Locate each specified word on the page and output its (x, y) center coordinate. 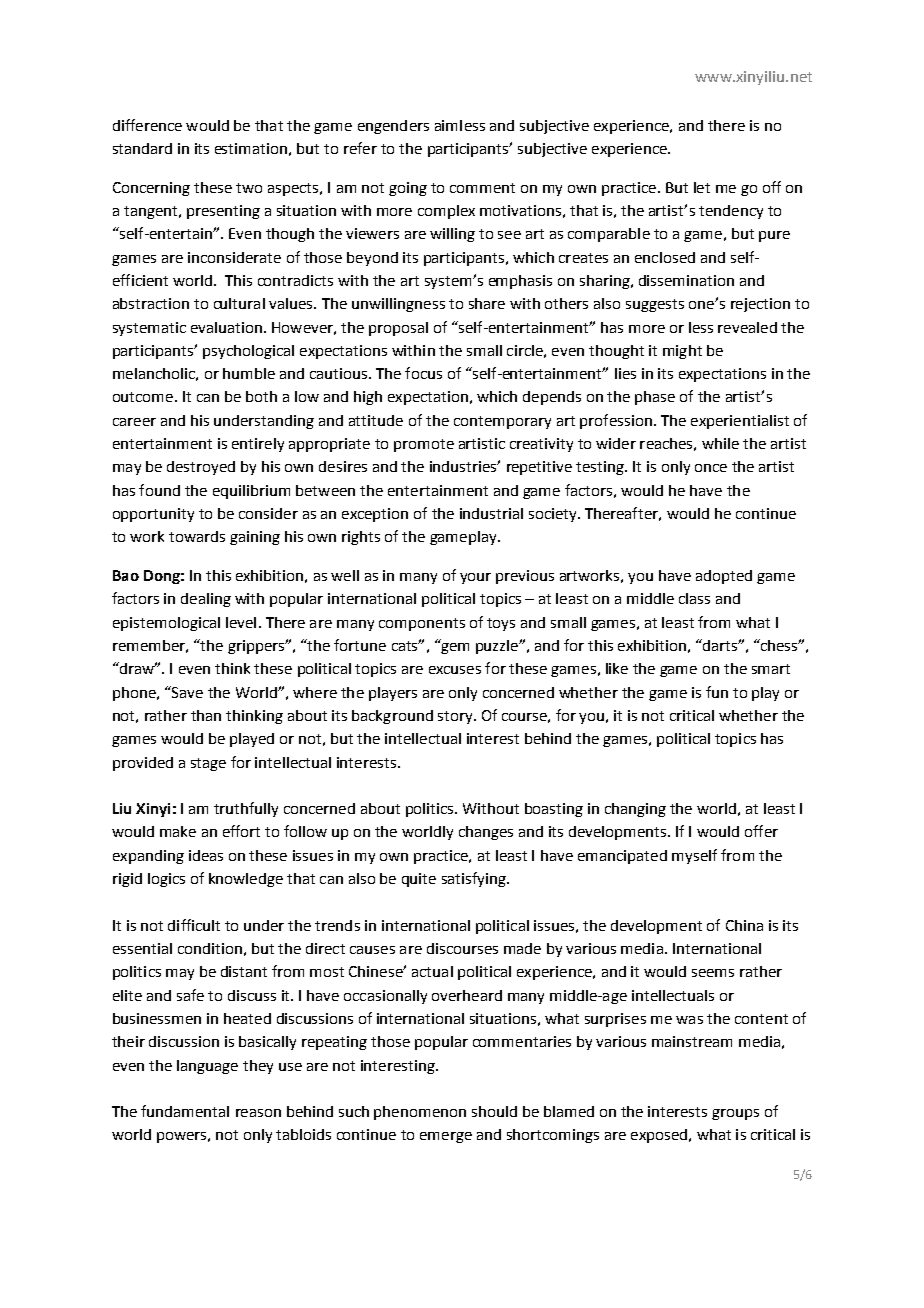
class (694, 598)
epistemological (166, 624)
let (702, 187)
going (408, 189)
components (422, 624)
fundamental (185, 1111)
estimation (251, 148)
